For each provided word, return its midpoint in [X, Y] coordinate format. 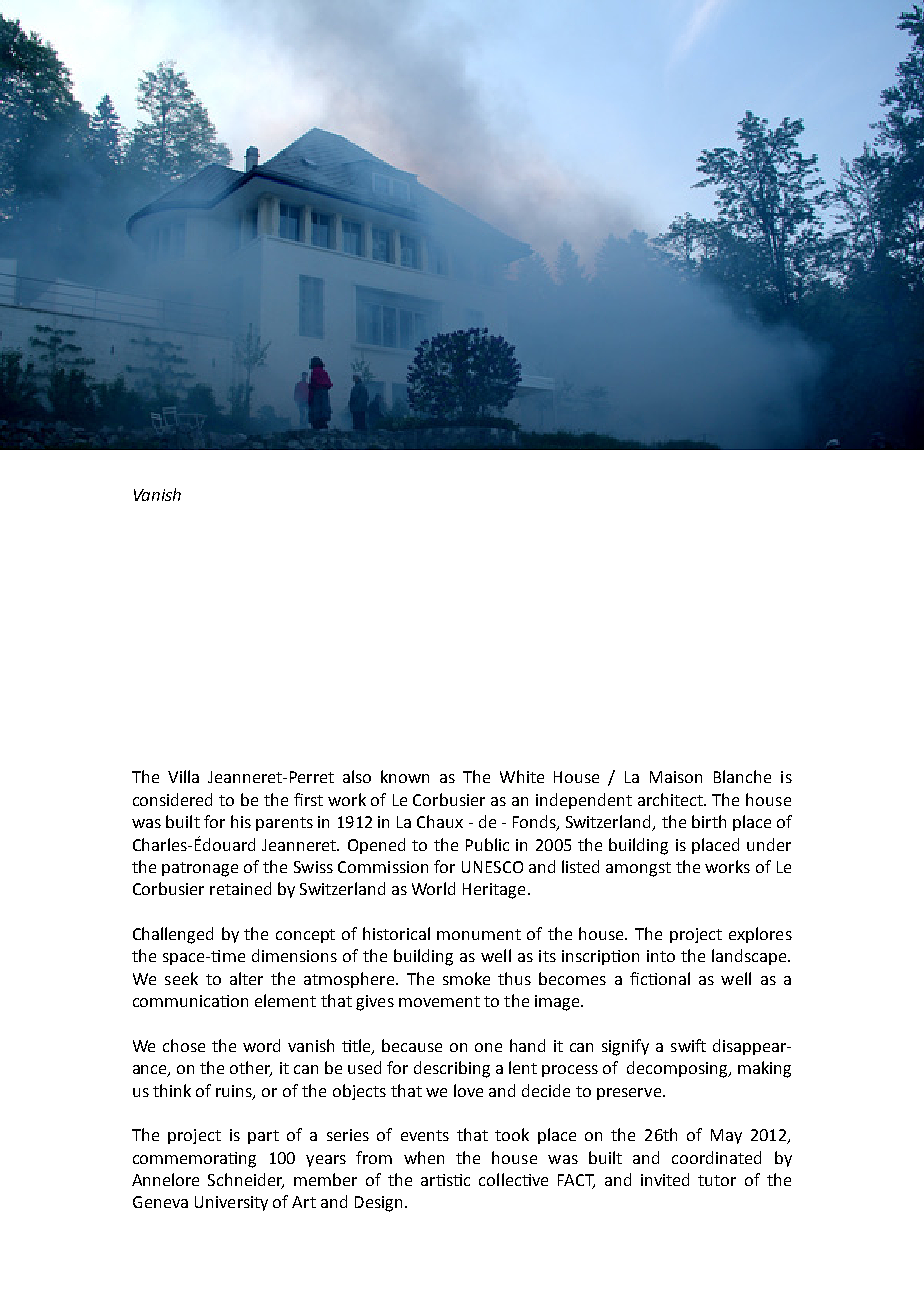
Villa [183, 776]
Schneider [246, 1181]
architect [672, 799]
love [468, 1090]
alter [246, 978]
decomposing [678, 1069]
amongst [638, 869]
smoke [466, 978]
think [172, 1090]
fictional [660, 978]
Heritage [494, 891]
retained [240, 888]
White [522, 776]
